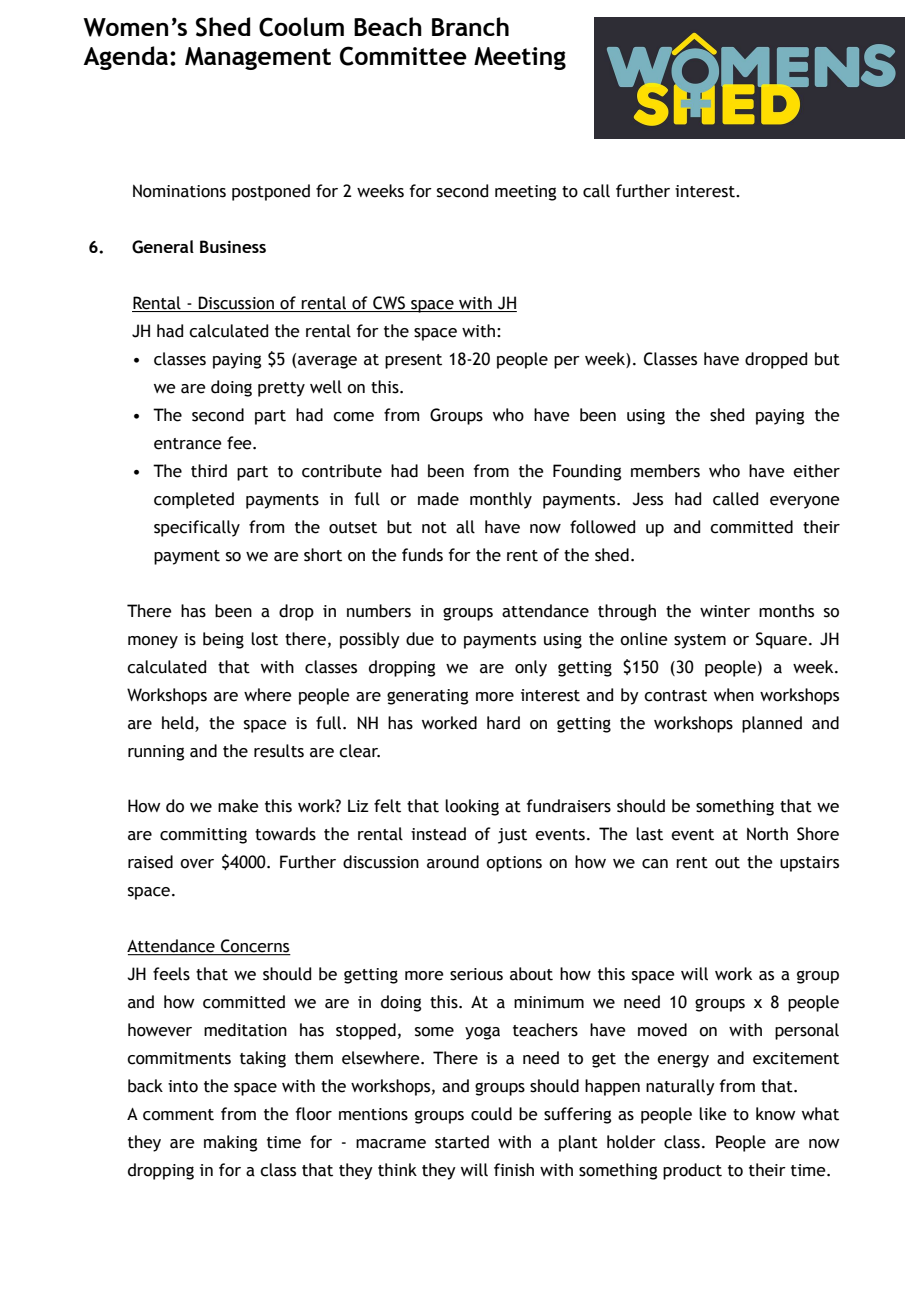  What do you see at coordinates (420, 639) in the document?
I see `due` at bounding box center [420, 639].
